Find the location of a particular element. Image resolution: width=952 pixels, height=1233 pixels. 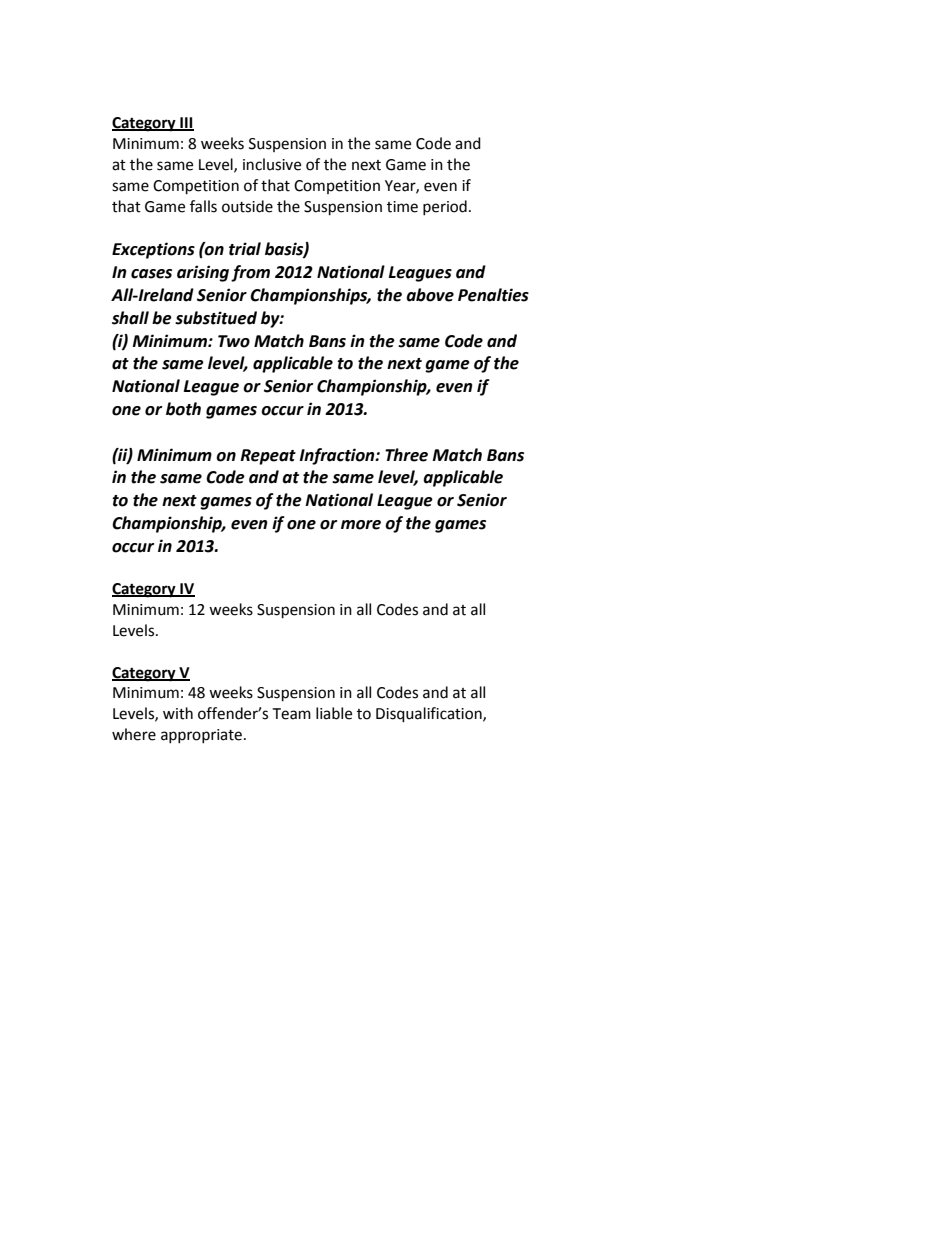

period is located at coordinates (445, 207).
